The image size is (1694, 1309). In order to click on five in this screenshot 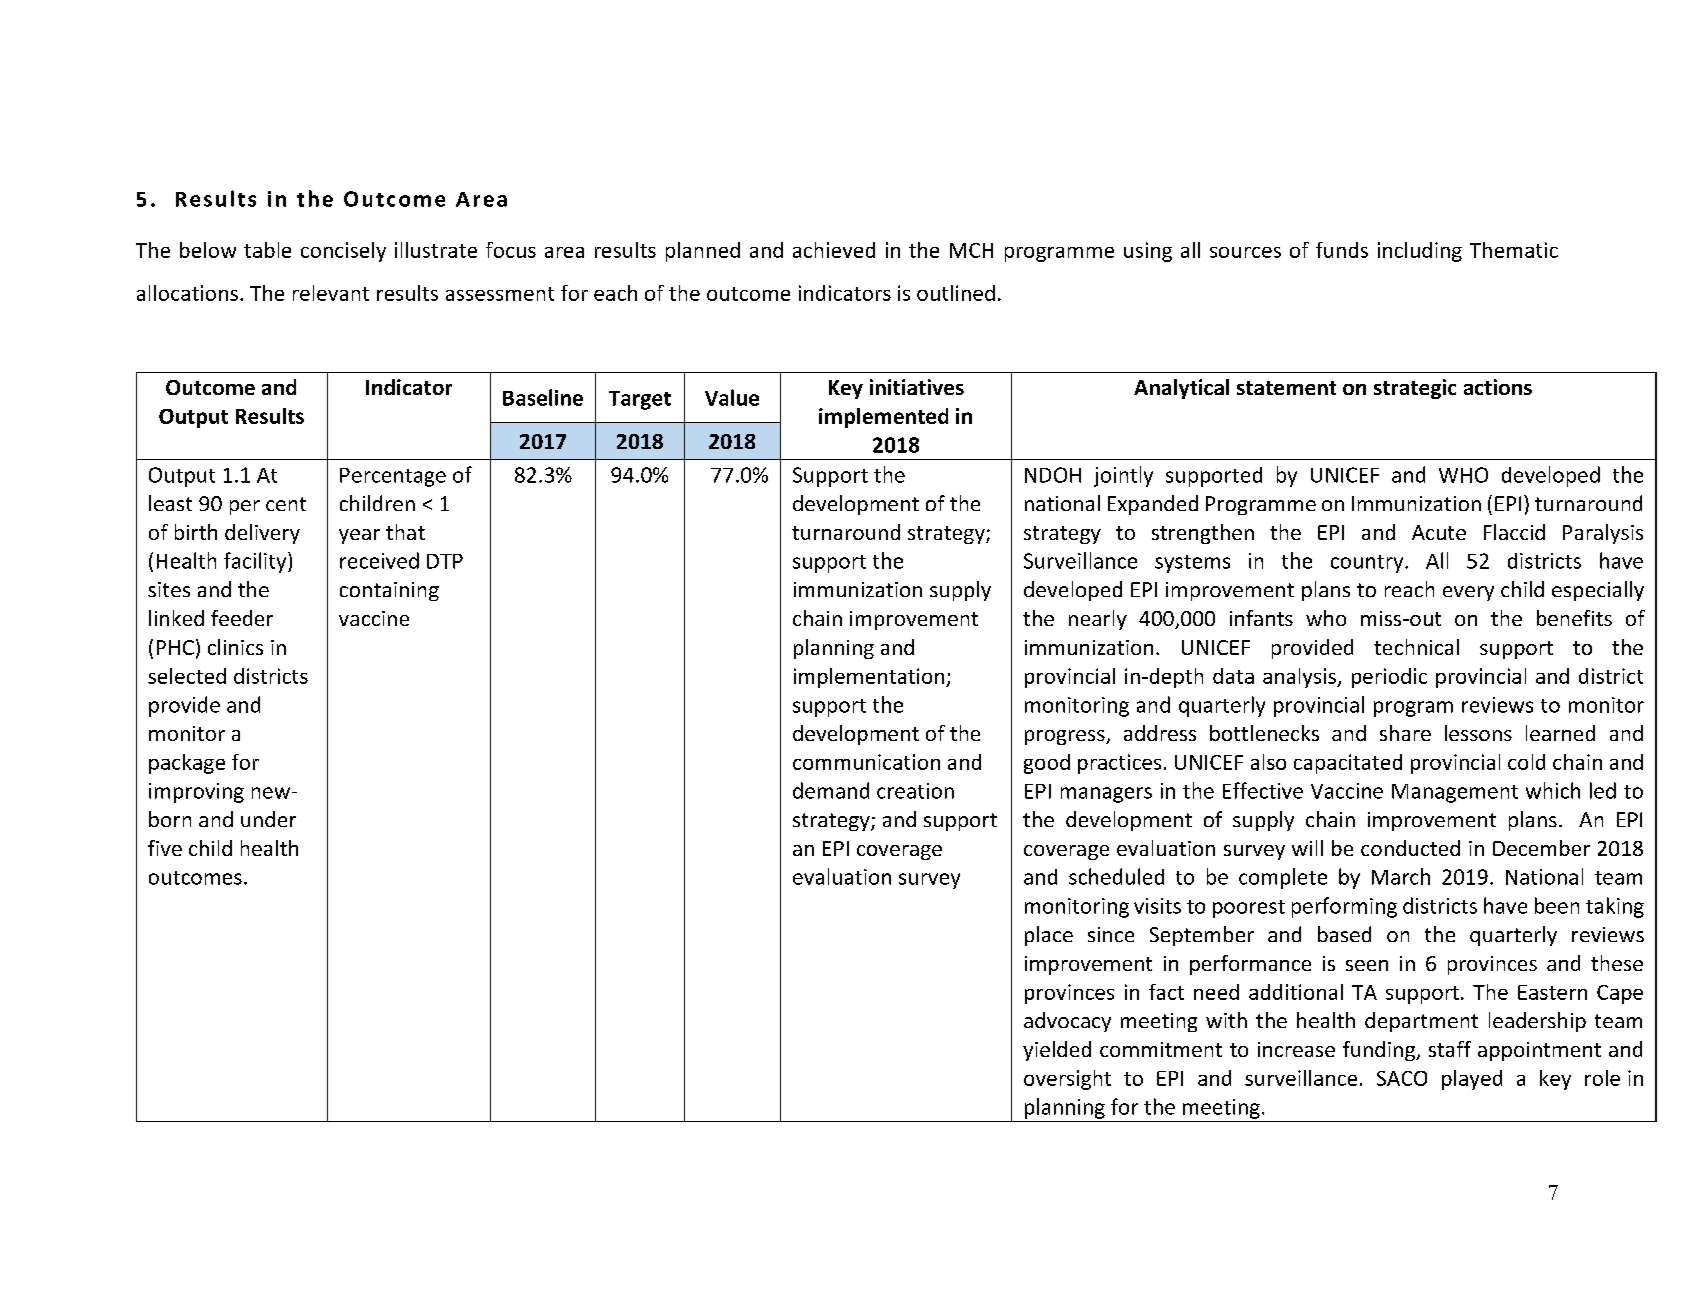, I will do `click(165, 848)`.
